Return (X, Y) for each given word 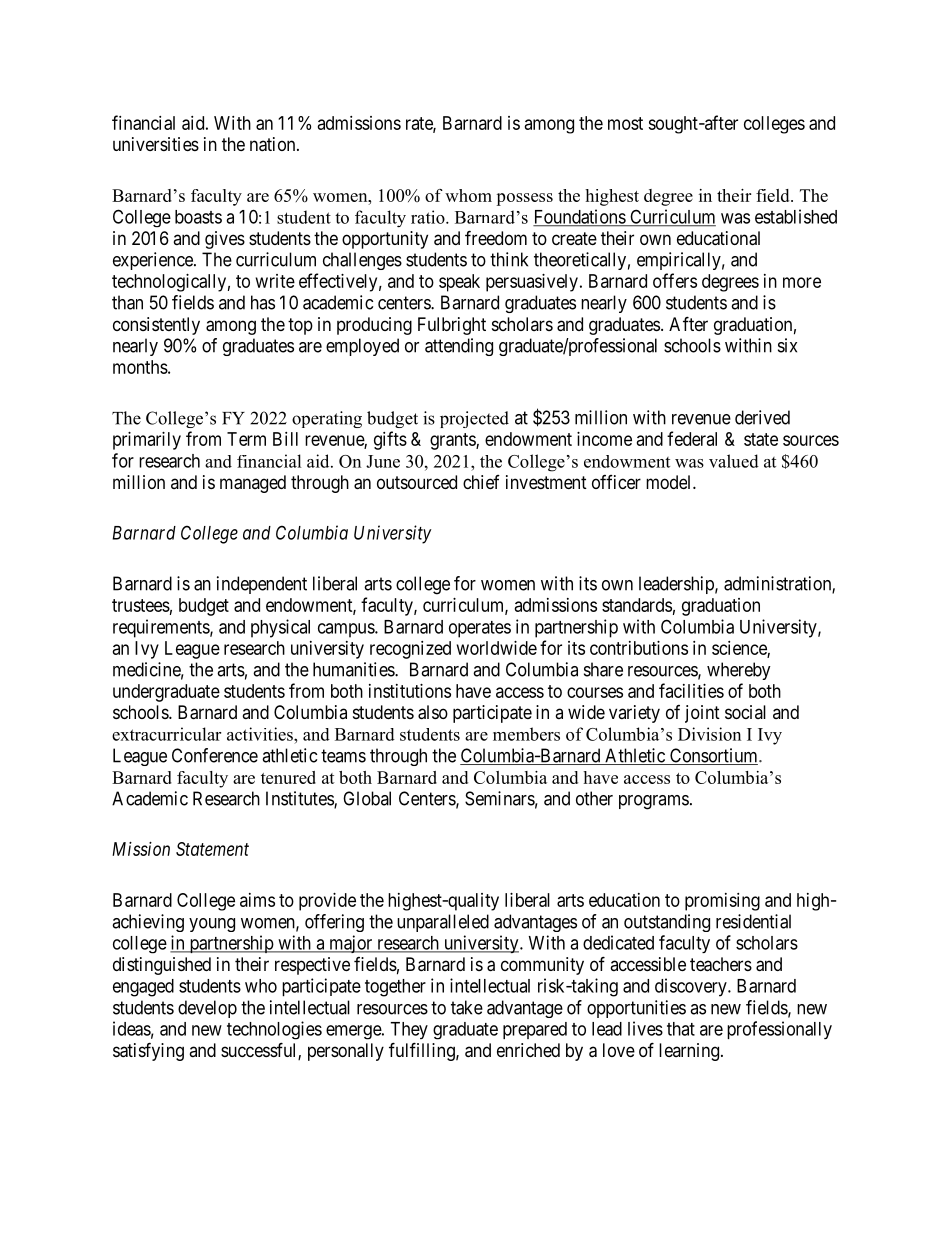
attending (459, 347)
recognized (410, 650)
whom (468, 195)
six (787, 345)
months (140, 367)
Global (367, 798)
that (681, 1029)
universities (156, 144)
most (625, 123)
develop (207, 1009)
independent (262, 585)
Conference (215, 755)
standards (637, 605)
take (467, 1007)
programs (654, 802)
